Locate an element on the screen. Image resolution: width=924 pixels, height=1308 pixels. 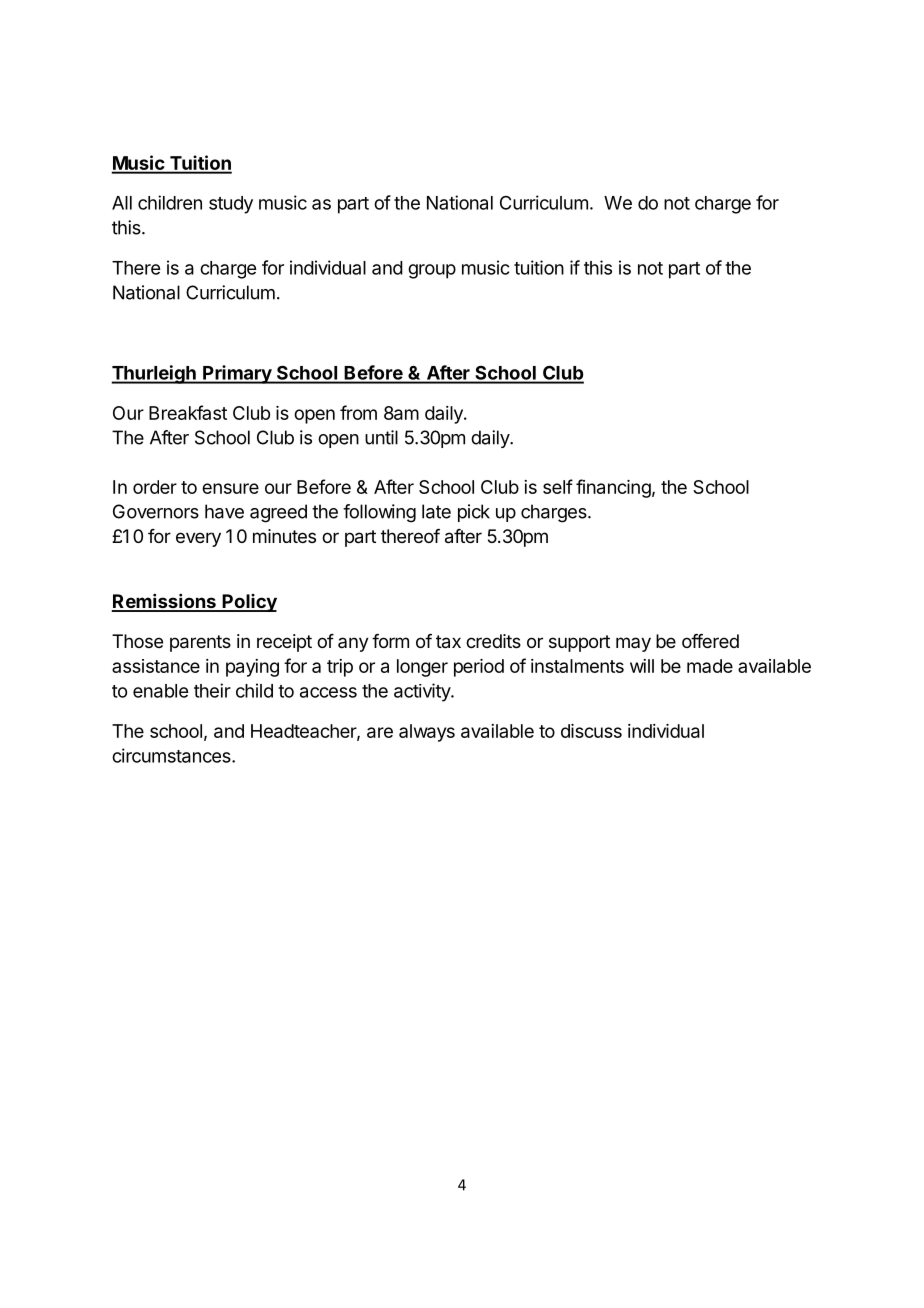
circumstances is located at coordinates (172, 755).
